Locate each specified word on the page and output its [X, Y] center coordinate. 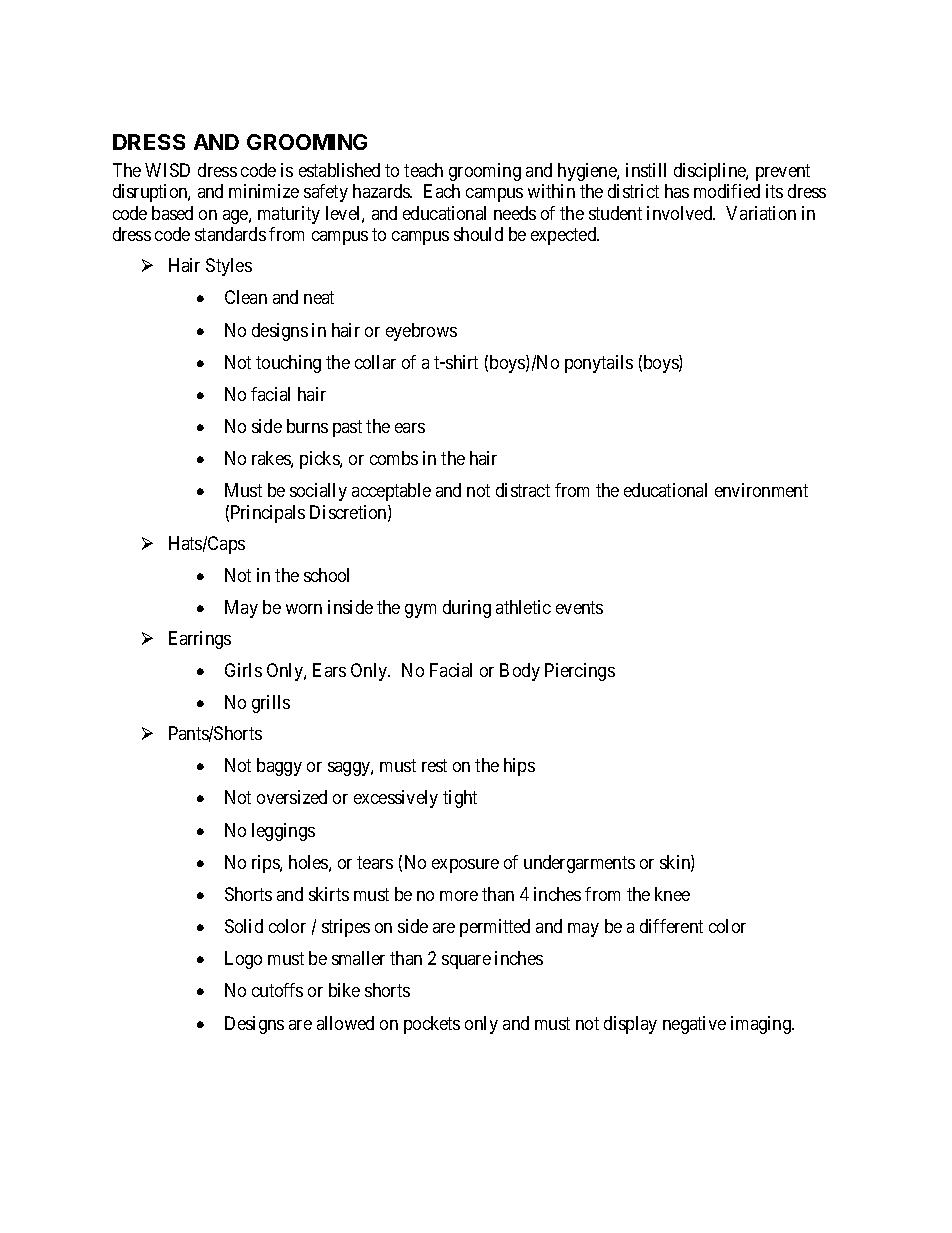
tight [460, 799]
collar [375, 362]
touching [288, 364]
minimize [264, 191]
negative [694, 1025]
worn [304, 609]
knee [672, 894]
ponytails [599, 364]
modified [727, 191]
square [466, 962]
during [467, 609]
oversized [292, 797]
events [579, 607]
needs [515, 213]
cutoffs [277, 990]
